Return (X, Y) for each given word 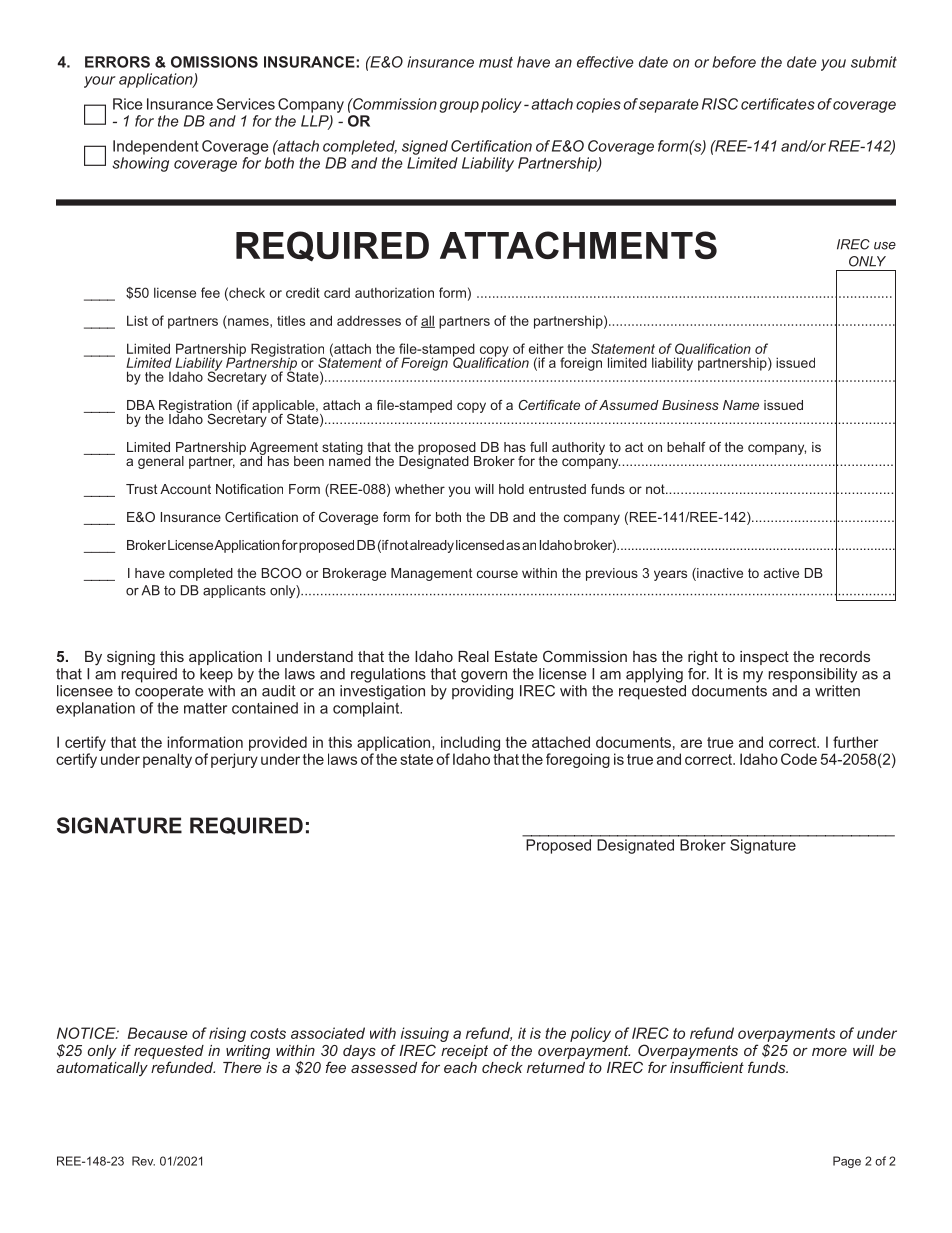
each (460, 1067)
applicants (234, 591)
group (459, 107)
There (242, 1067)
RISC (720, 104)
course (497, 574)
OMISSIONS (214, 62)
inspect (764, 658)
